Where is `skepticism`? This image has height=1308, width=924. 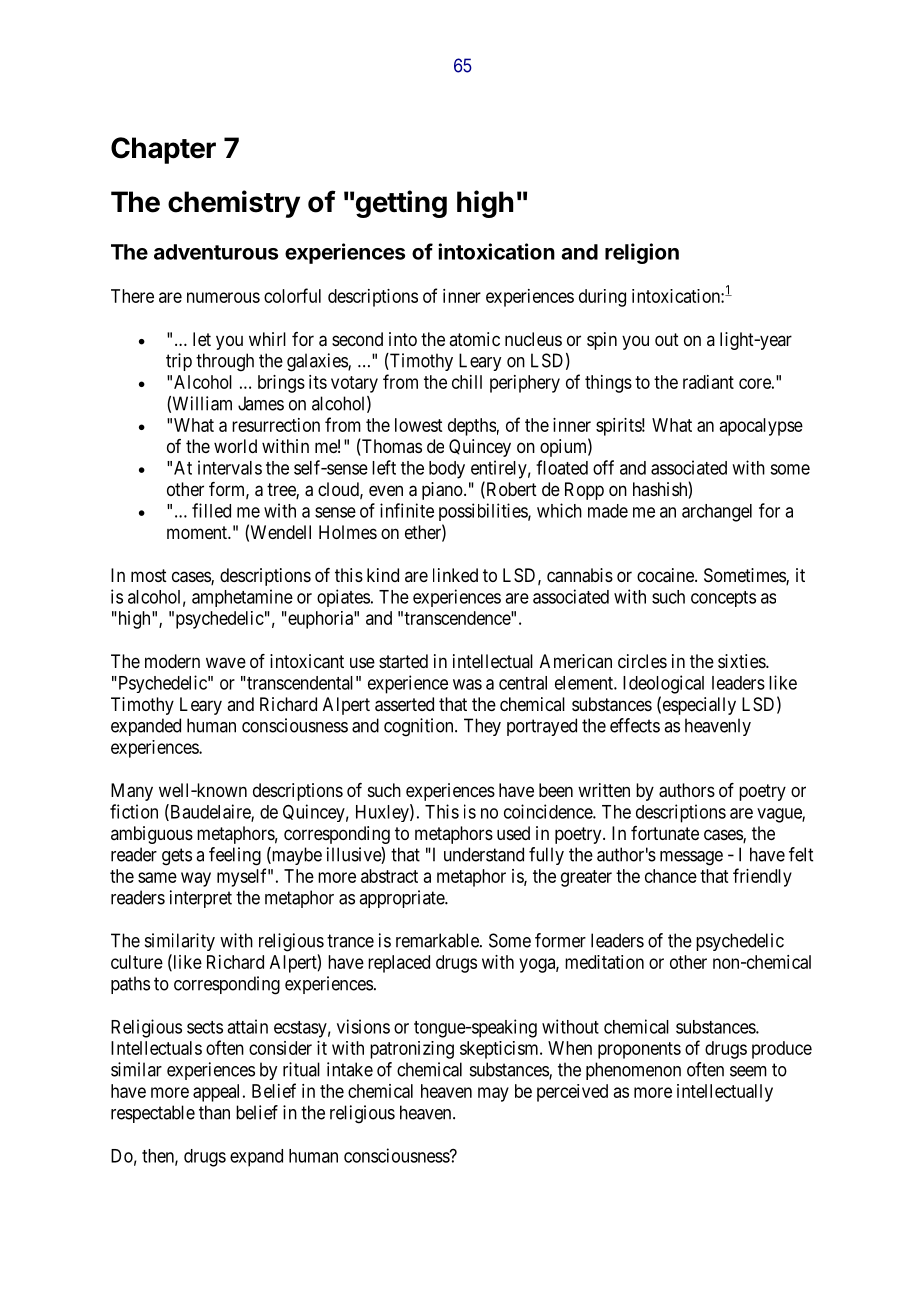 skepticism is located at coordinates (500, 1050).
